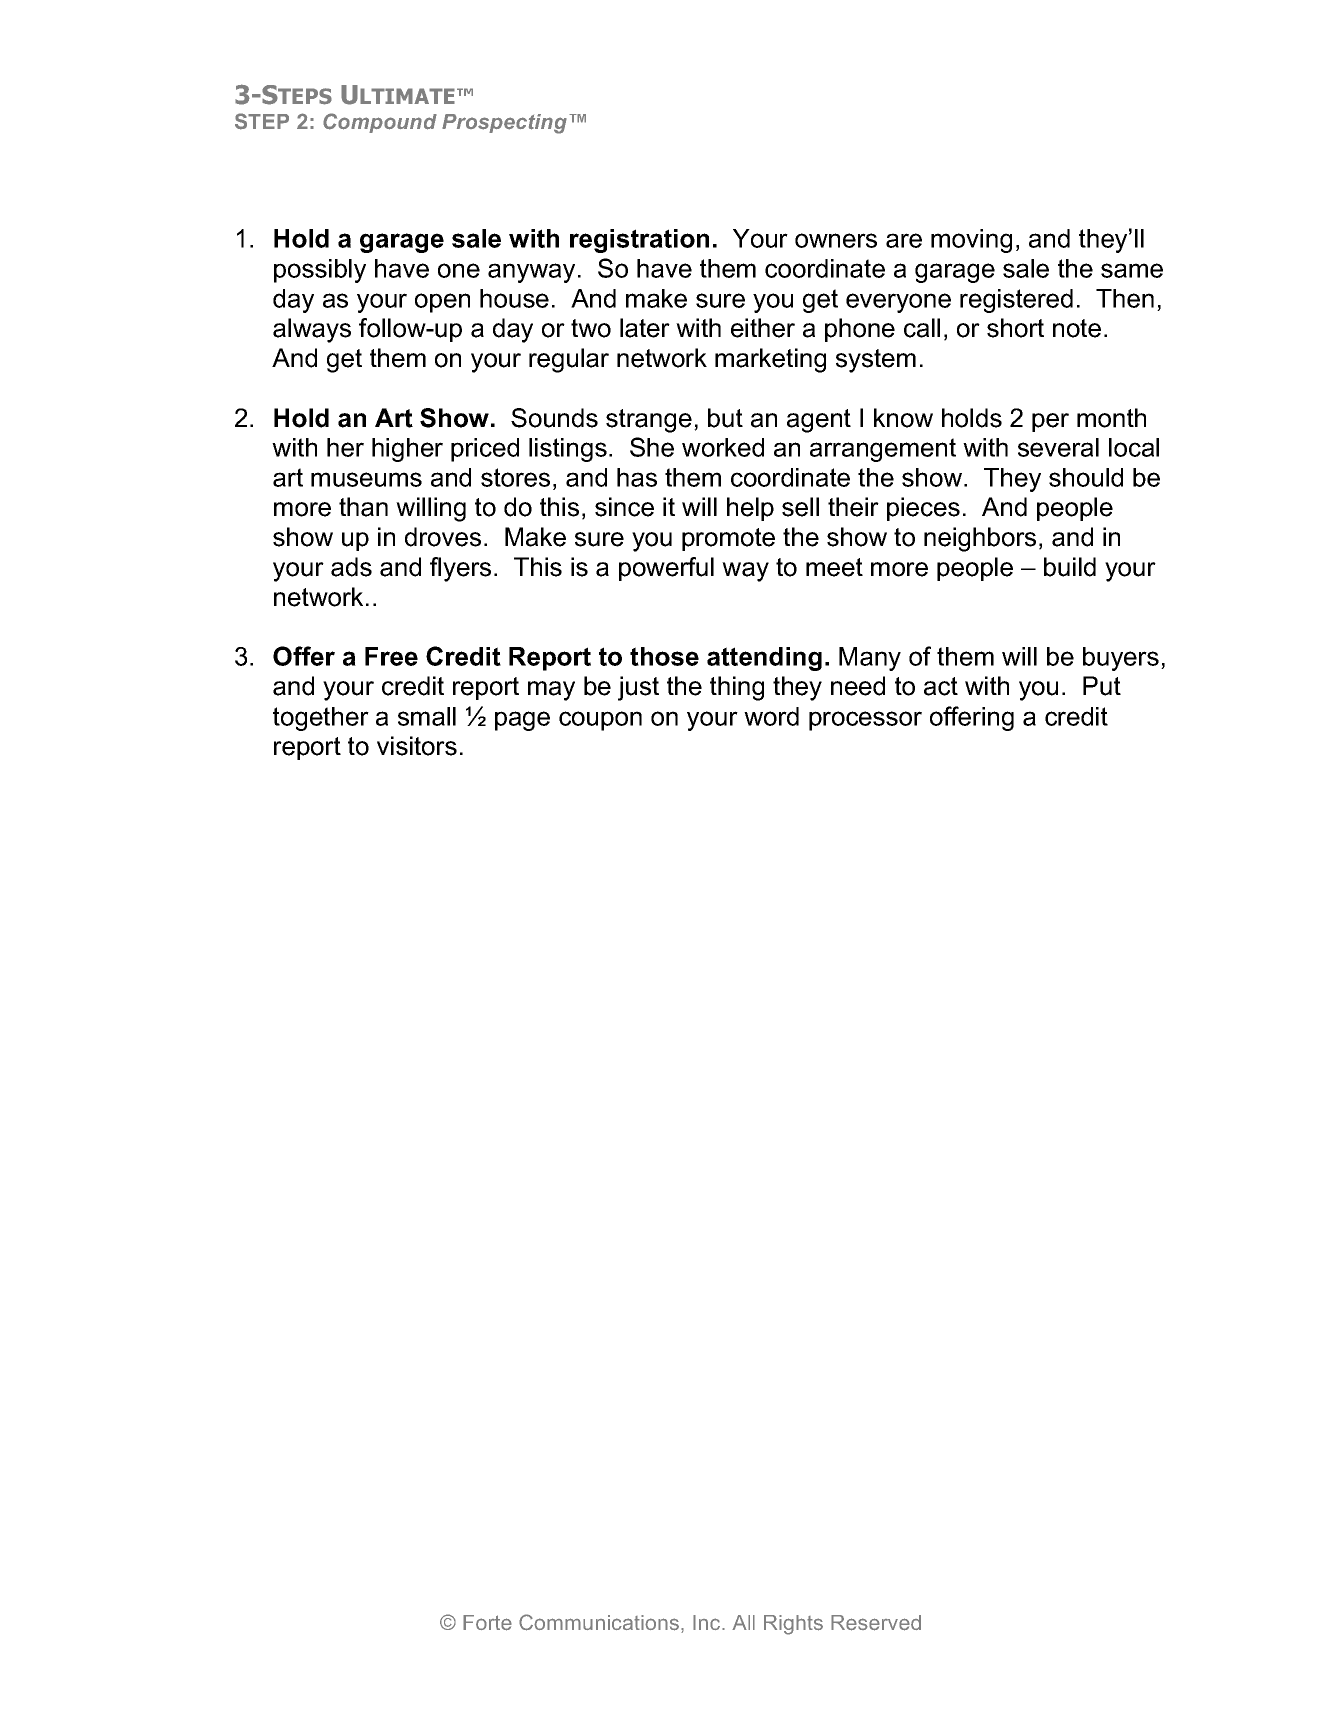  What do you see at coordinates (1102, 686) in the document?
I see `Put` at bounding box center [1102, 686].
